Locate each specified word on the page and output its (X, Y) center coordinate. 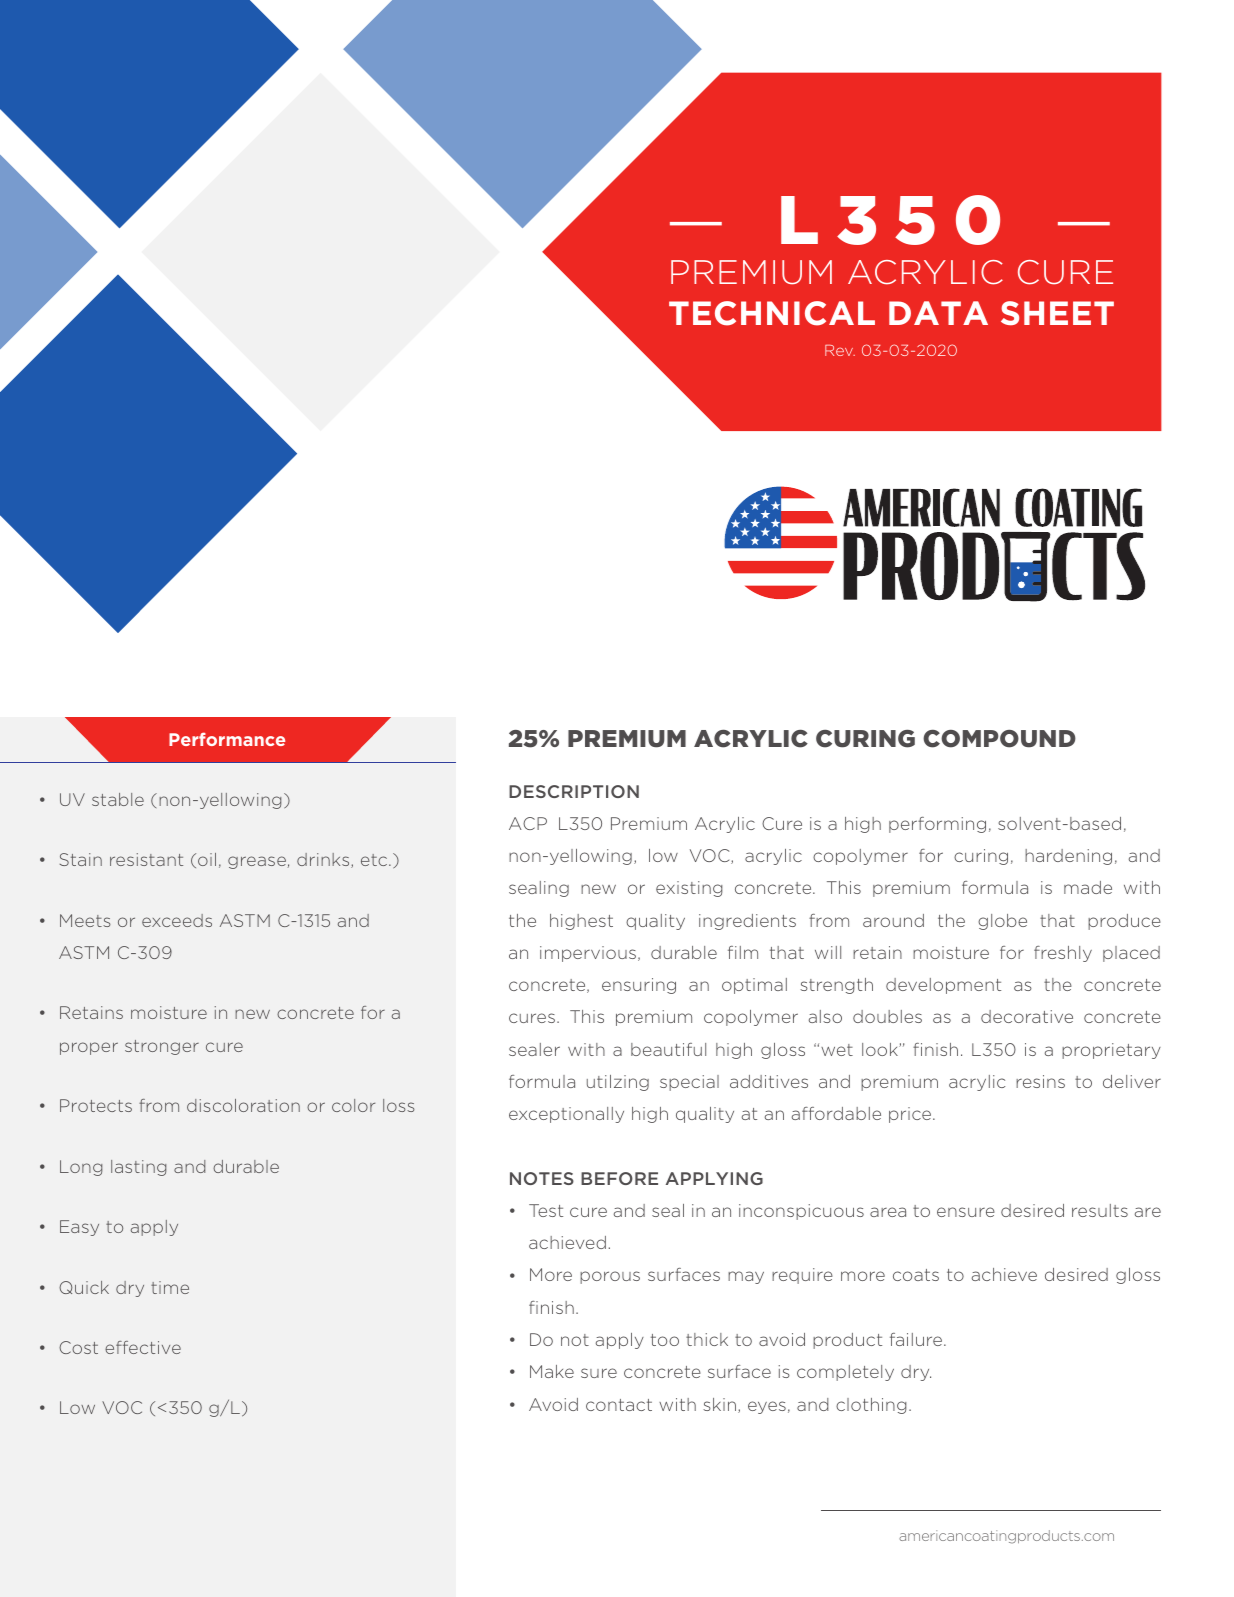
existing (689, 889)
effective (143, 1347)
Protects (96, 1105)
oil (207, 859)
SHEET (1057, 313)
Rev (840, 350)
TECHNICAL (772, 313)
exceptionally (566, 1115)
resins (1040, 1081)
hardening (1068, 857)
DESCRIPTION (574, 791)
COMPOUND (999, 739)
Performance (227, 739)
